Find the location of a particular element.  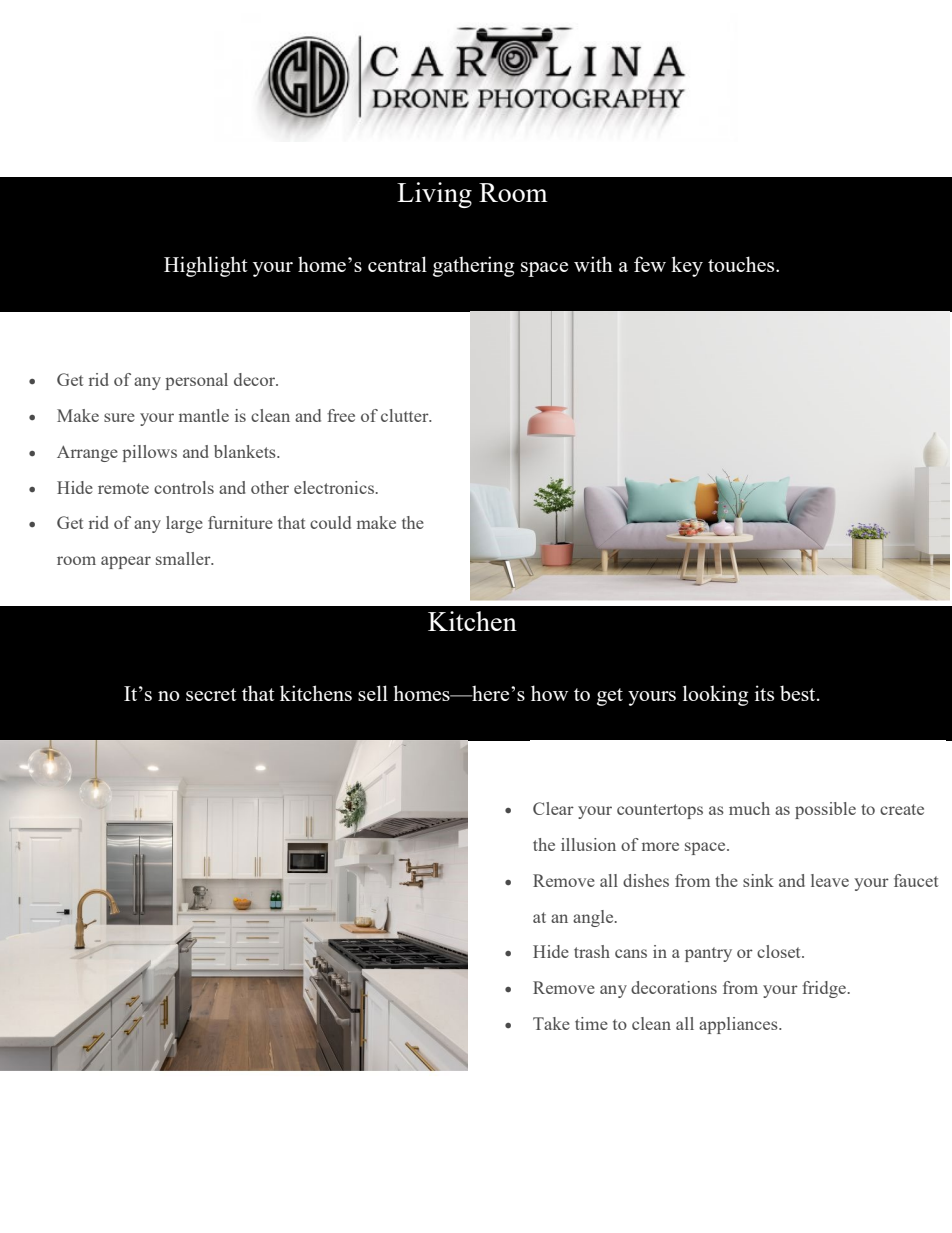

Living is located at coordinates (434, 195).
